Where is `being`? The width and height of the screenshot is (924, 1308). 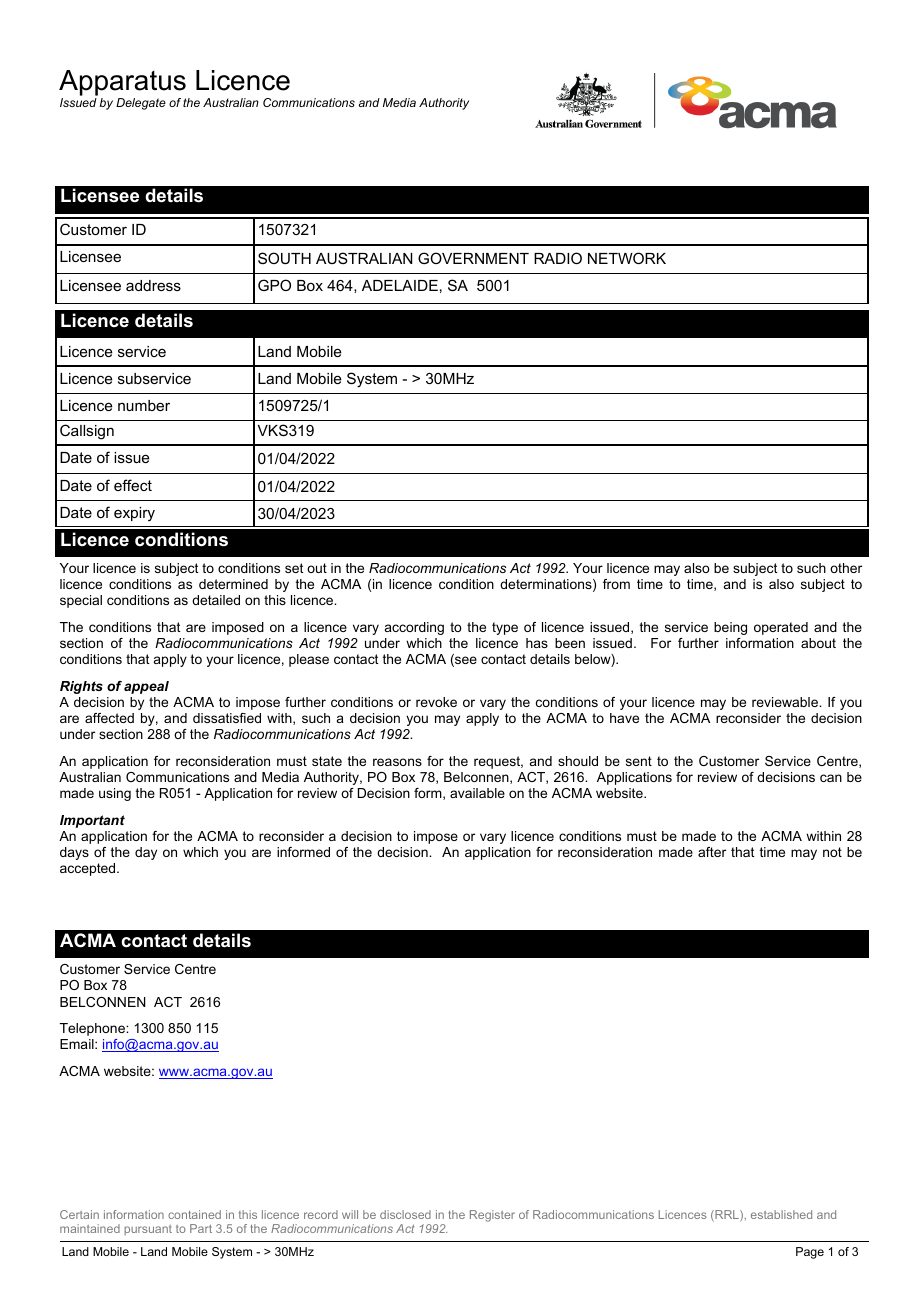 being is located at coordinates (730, 628).
